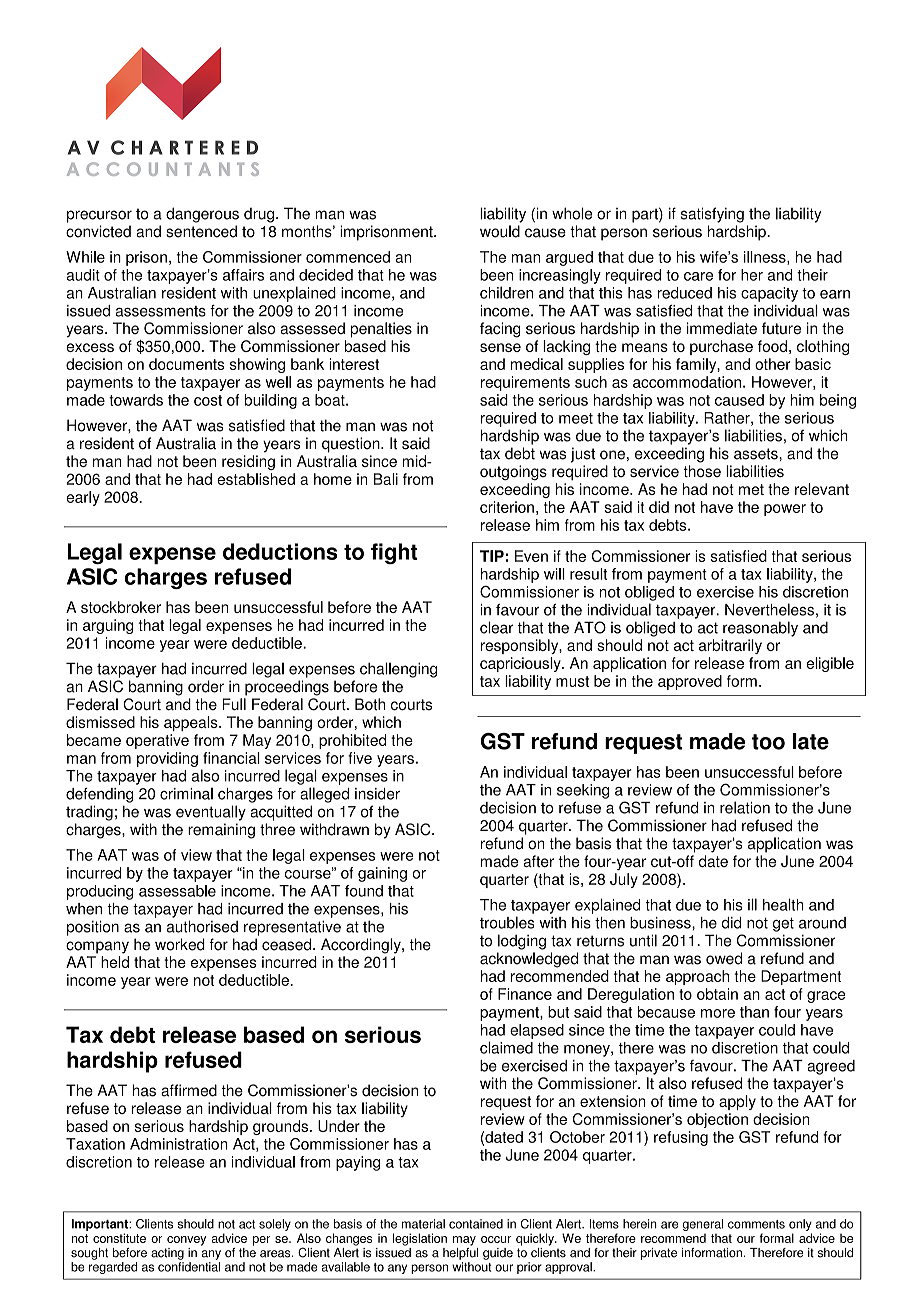 The width and height of the screenshot is (924, 1308). What do you see at coordinates (538, 861) in the screenshot?
I see `after` at bounding box center [538, 861].
